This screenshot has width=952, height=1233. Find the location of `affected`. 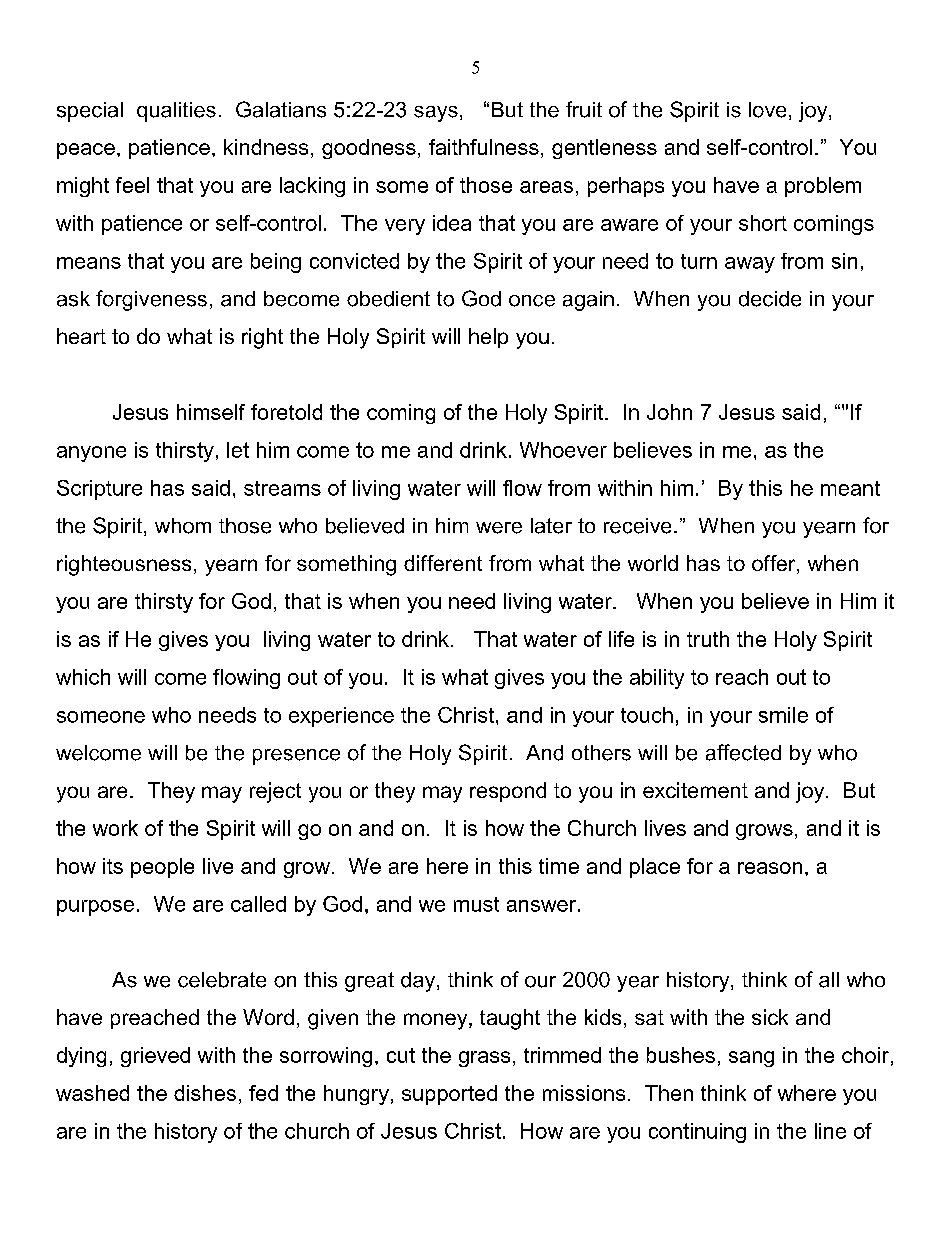

affected is located at coordinates (743, 752).
